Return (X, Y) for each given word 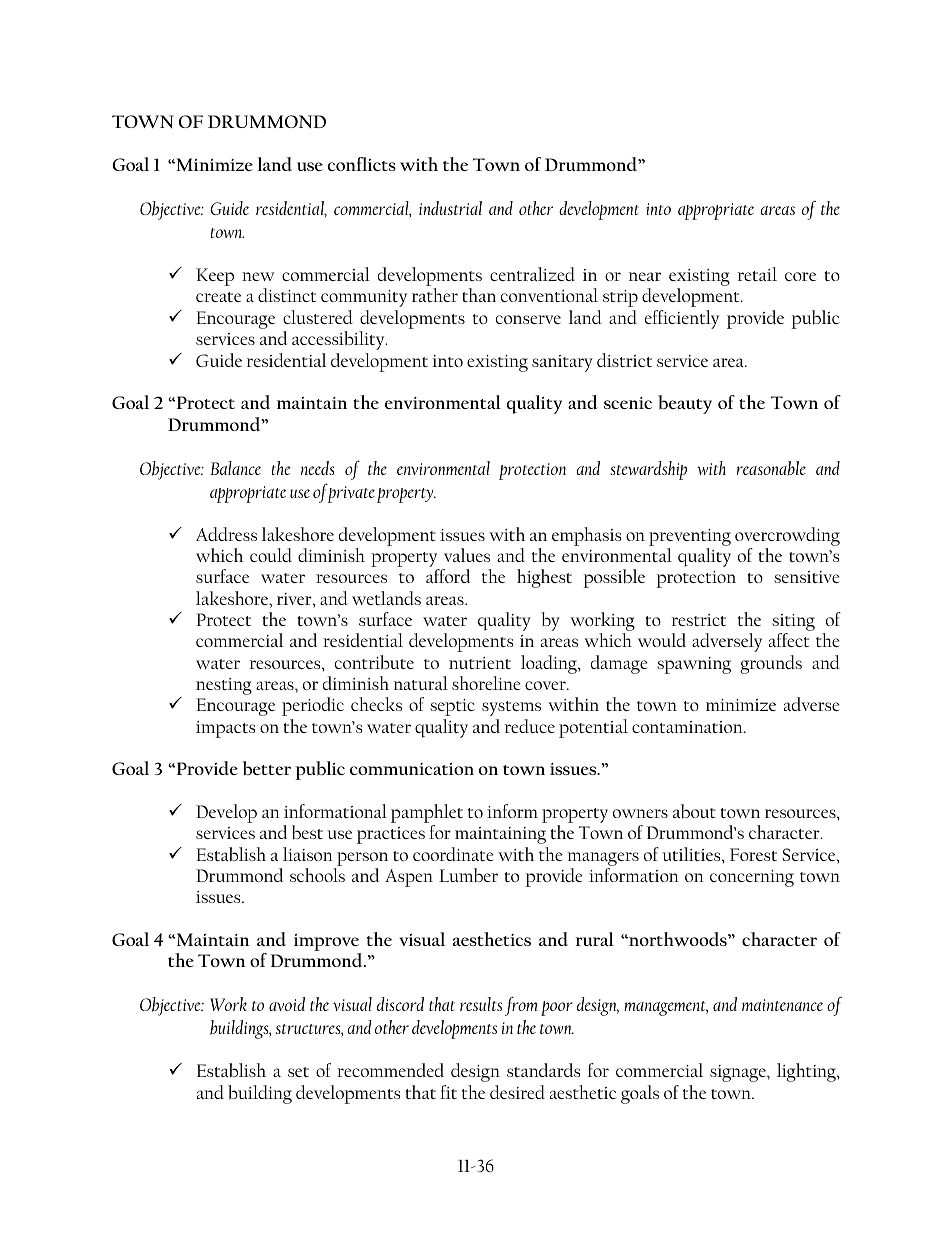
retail (757, 274)
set (298, 1072)
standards (543, 1070)
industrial (450, 208)
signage (739, 1073)
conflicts (362, 164)
